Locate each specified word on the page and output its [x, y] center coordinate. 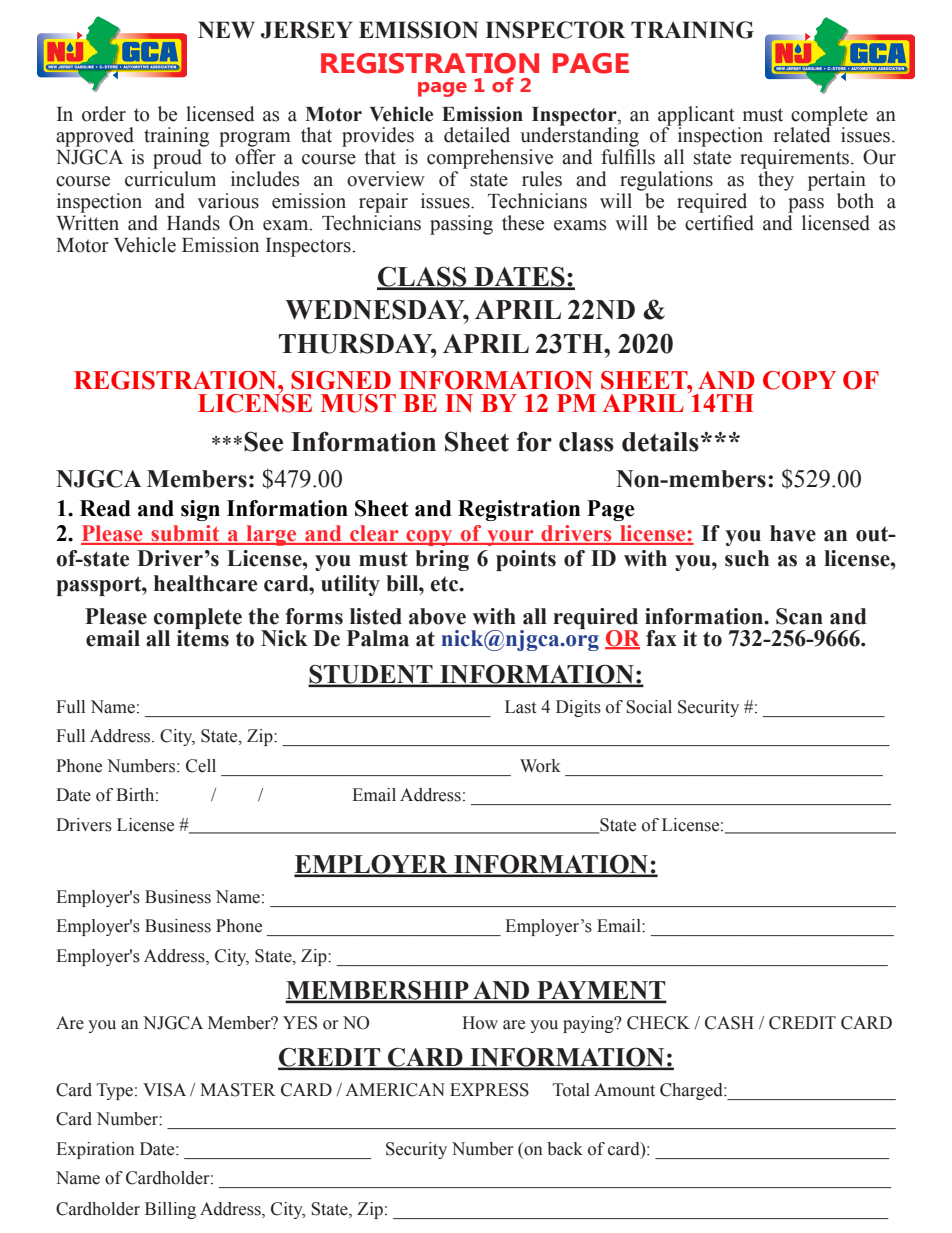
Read [105, 508]
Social [649, 707]
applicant [696, 117]
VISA [164, 1090]
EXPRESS [489, 1090]
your [510, 538]
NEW [226, 29]
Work [540, 766]
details [660, 441]
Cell [201, 766]
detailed [477, 135]
